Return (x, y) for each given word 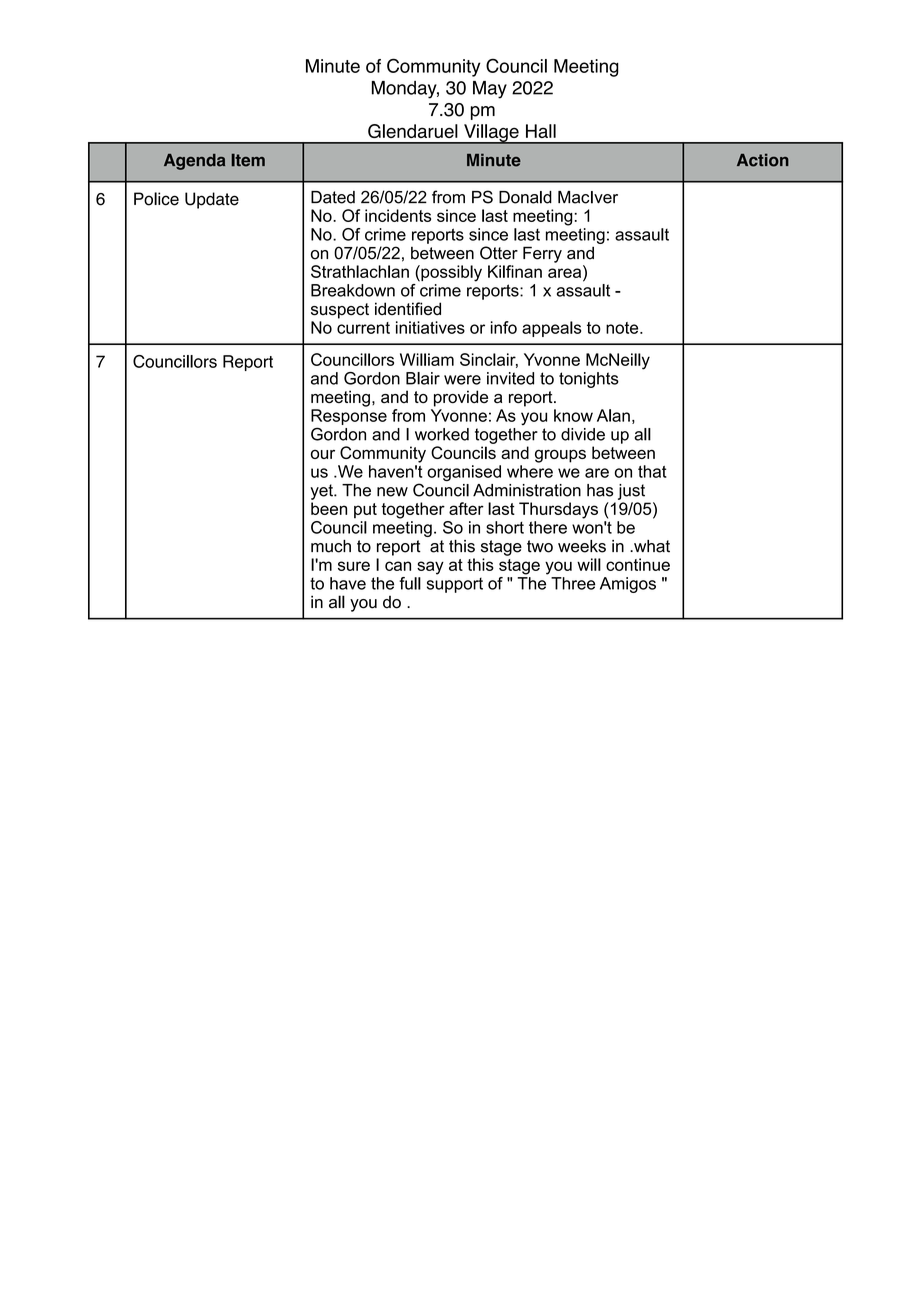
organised (464, 473)
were (462, 380)
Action (763, 160)
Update (212, 200)
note (623, 328)
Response (349, 417)
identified (408, 309)
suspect (340, 311)
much (331, 546)
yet (322, 492)
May (490, 90)
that (652, 471)
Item (248, 160)
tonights (589, 380)
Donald (525, 197)
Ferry (542, 254)
